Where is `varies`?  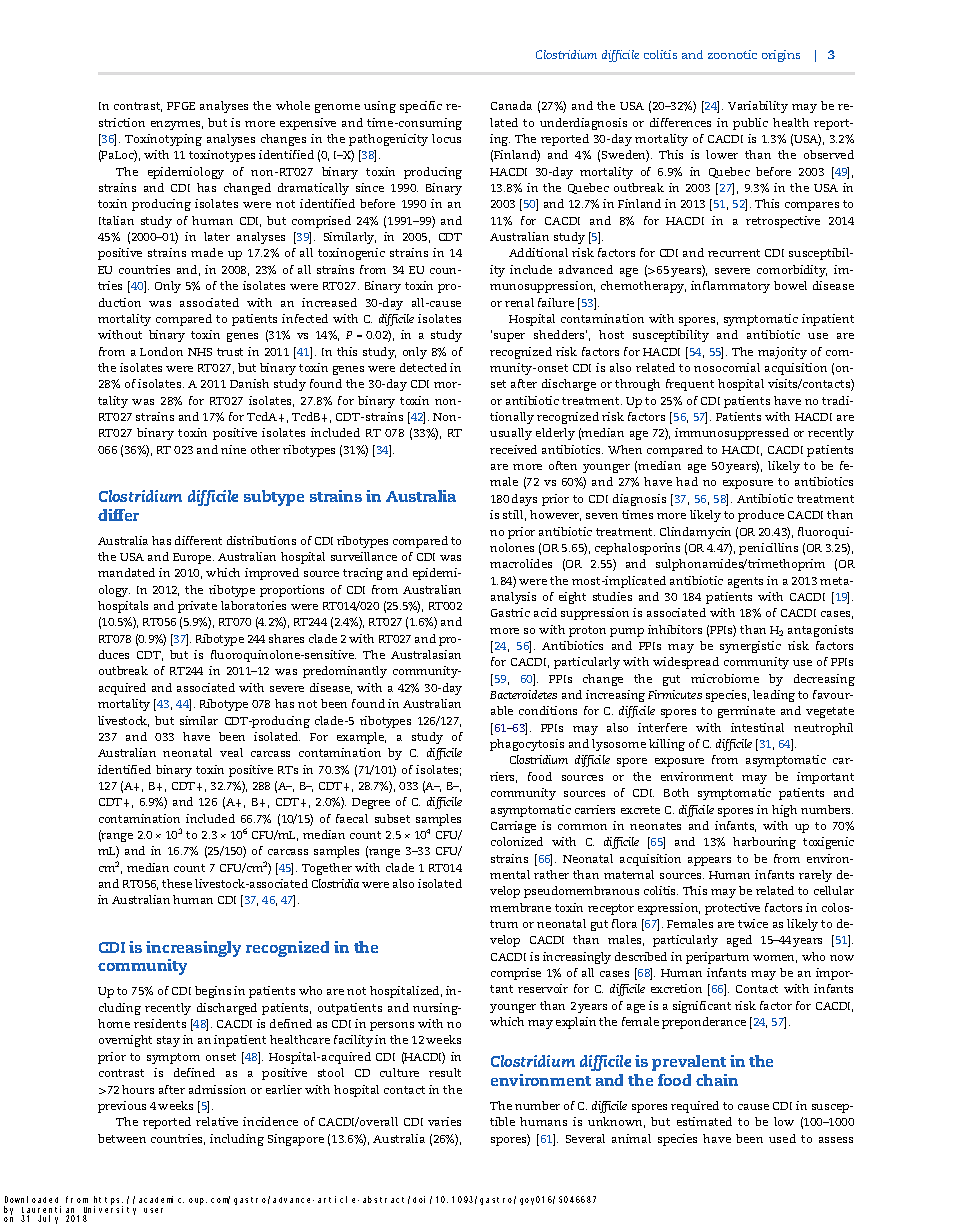 varies is located at coordinates (444, 1121).
